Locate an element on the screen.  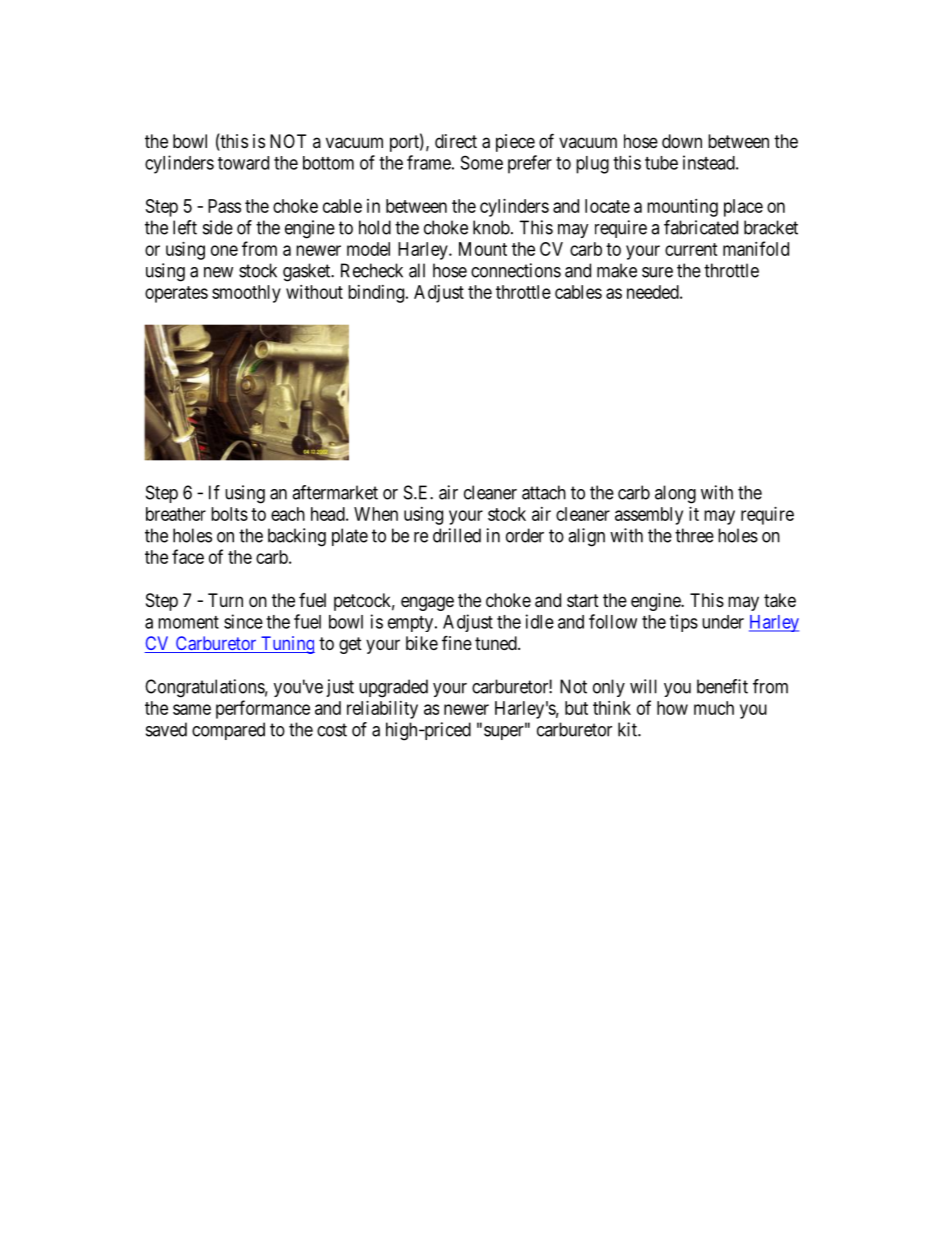
along is located at coordinates (675, 494).
